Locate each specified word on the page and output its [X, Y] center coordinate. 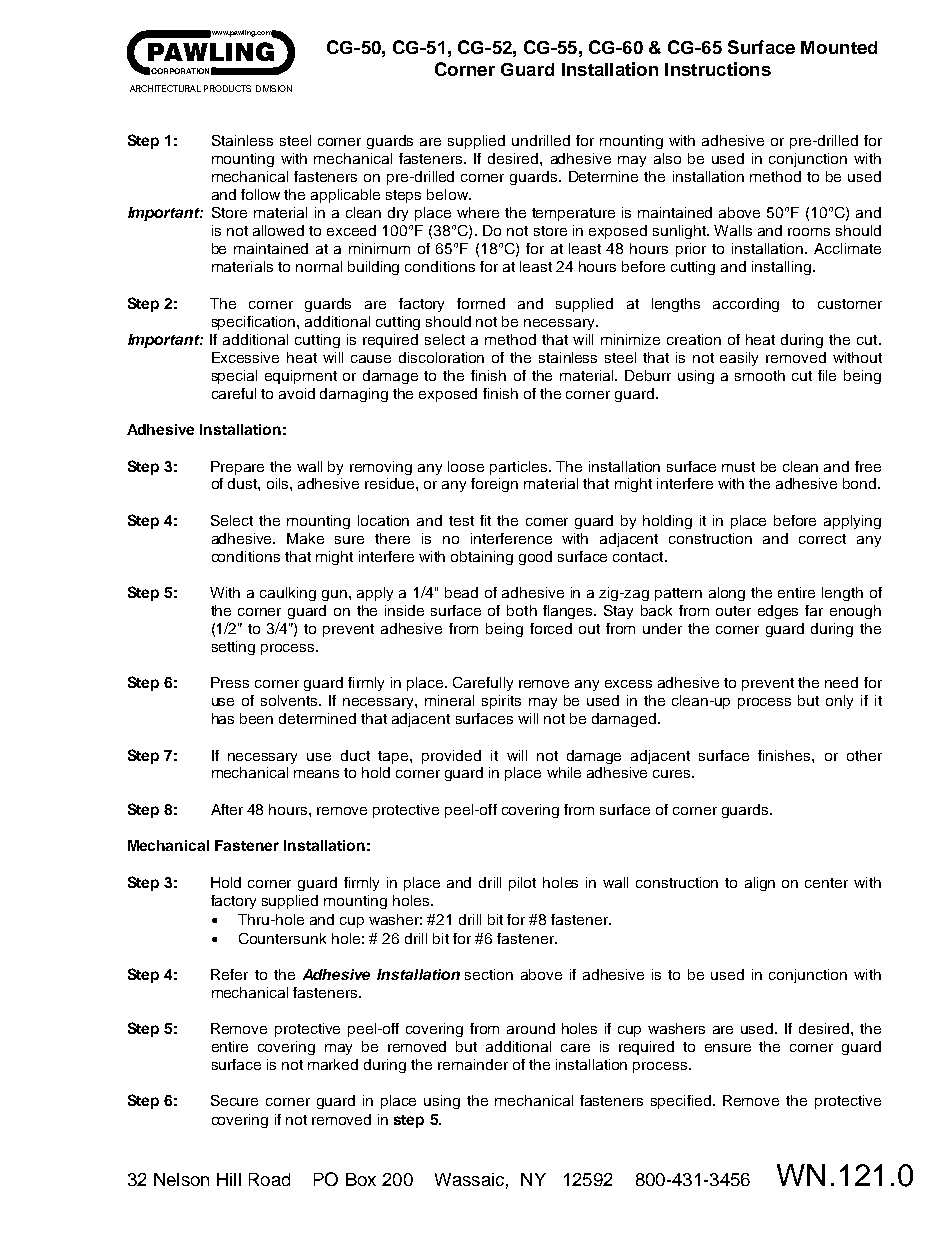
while [564, 772]
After [227, 809]
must [738, 467]
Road [269, 1179]
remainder [473, 1064]
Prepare [237, 468]
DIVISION [274, 88]
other [864, 755]
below [448, 194]
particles [520, 468]
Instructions [718, 69]
